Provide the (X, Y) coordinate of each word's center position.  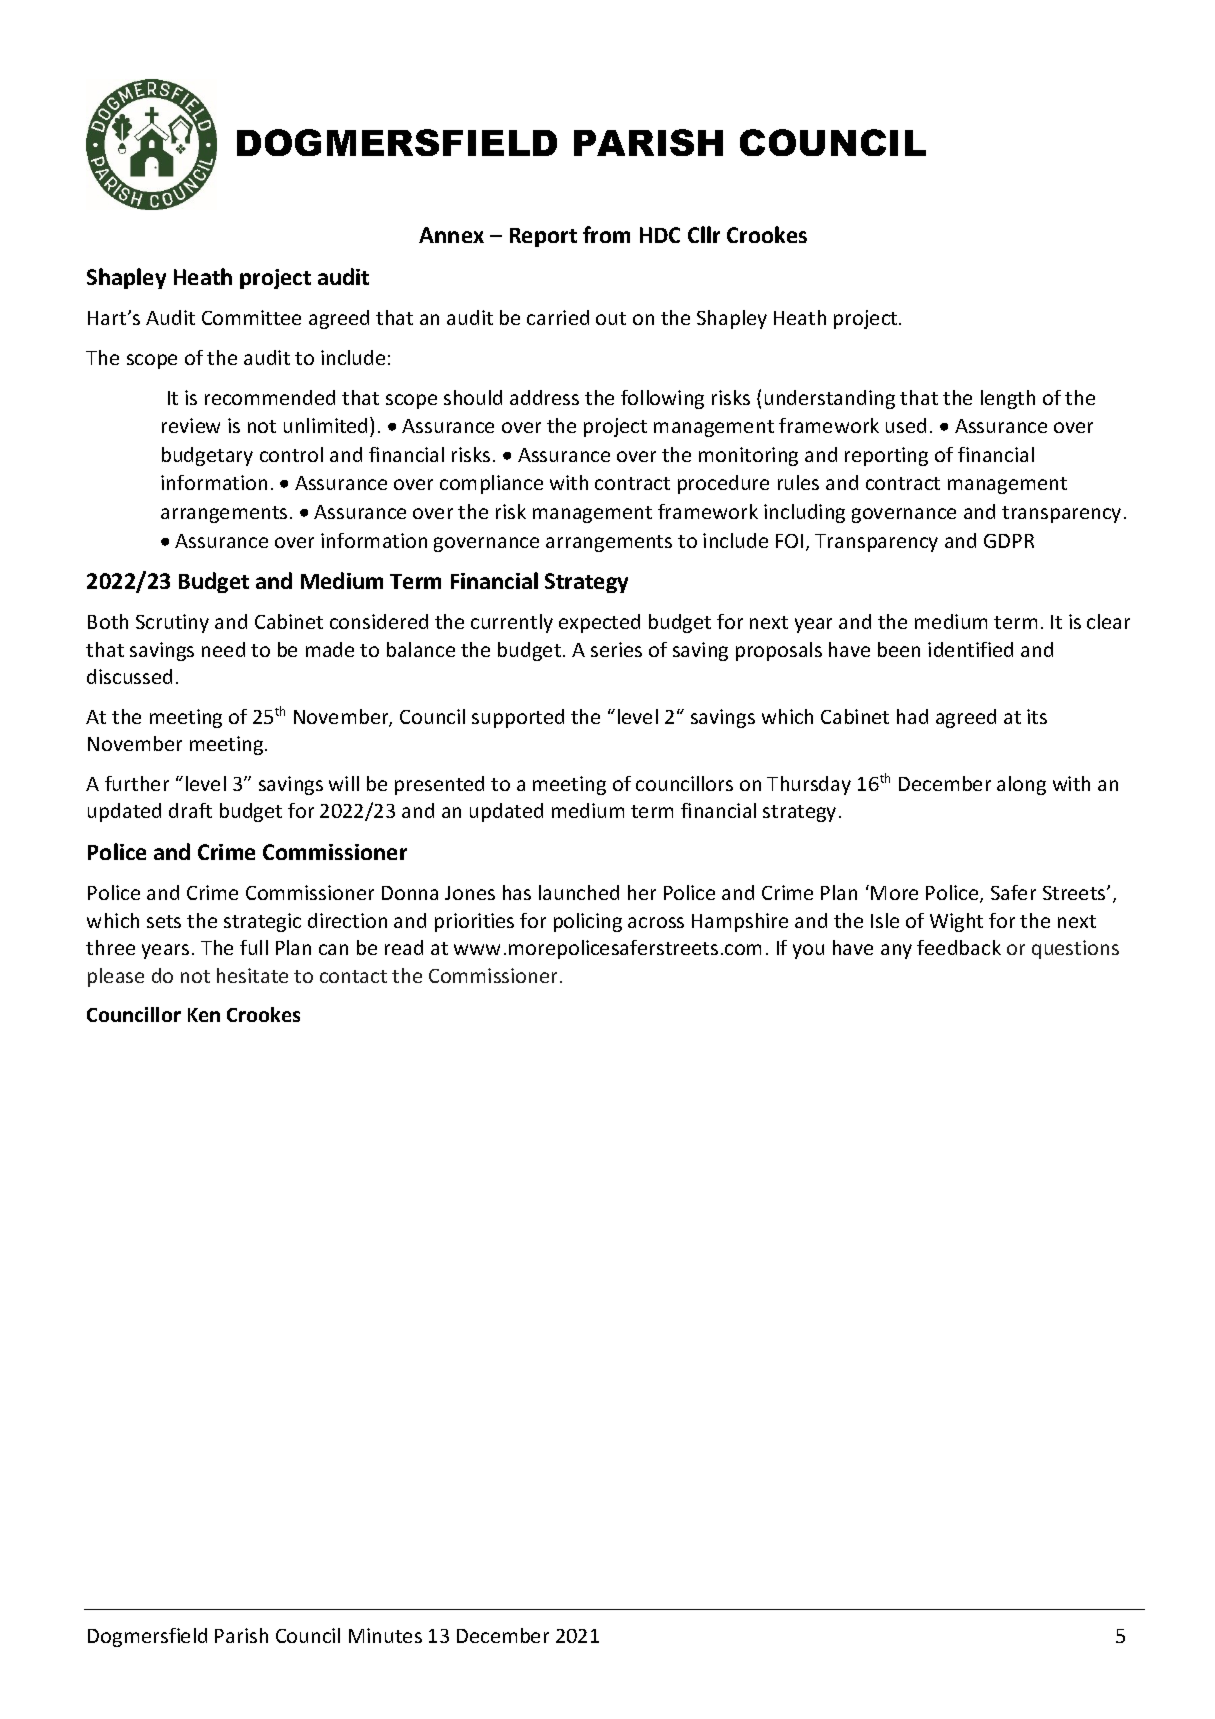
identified (970, 649)
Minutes (385, 1635)
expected (599, 623)
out (611, 318)
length (1008, 399)
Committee (251, 317)
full (254, 947)
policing (588, 922)
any (896, 951)
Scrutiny (172, 623)
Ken (204, 1015)
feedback (959, 947)
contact (353, 976)
